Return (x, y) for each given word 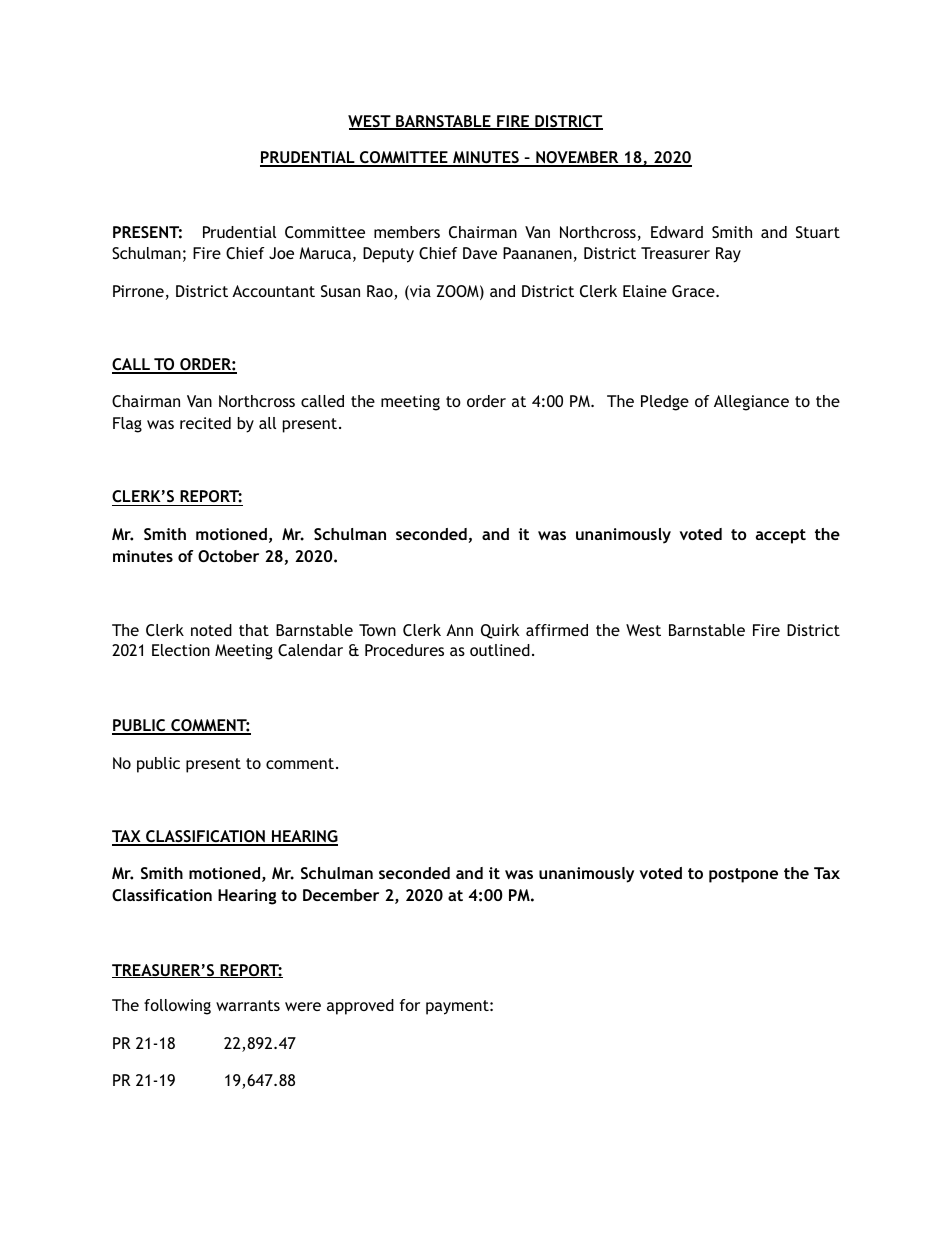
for (410, 1005)
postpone (743, 875)
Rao (381, 292)
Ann (459, 630)
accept (781, 536)
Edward (677, 232)
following (177, 1007)
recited (205, 423)
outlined (500, 650)
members (407, 232)
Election (181, 650)
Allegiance (751, 403)
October (228, 556)
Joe (281, 253)
